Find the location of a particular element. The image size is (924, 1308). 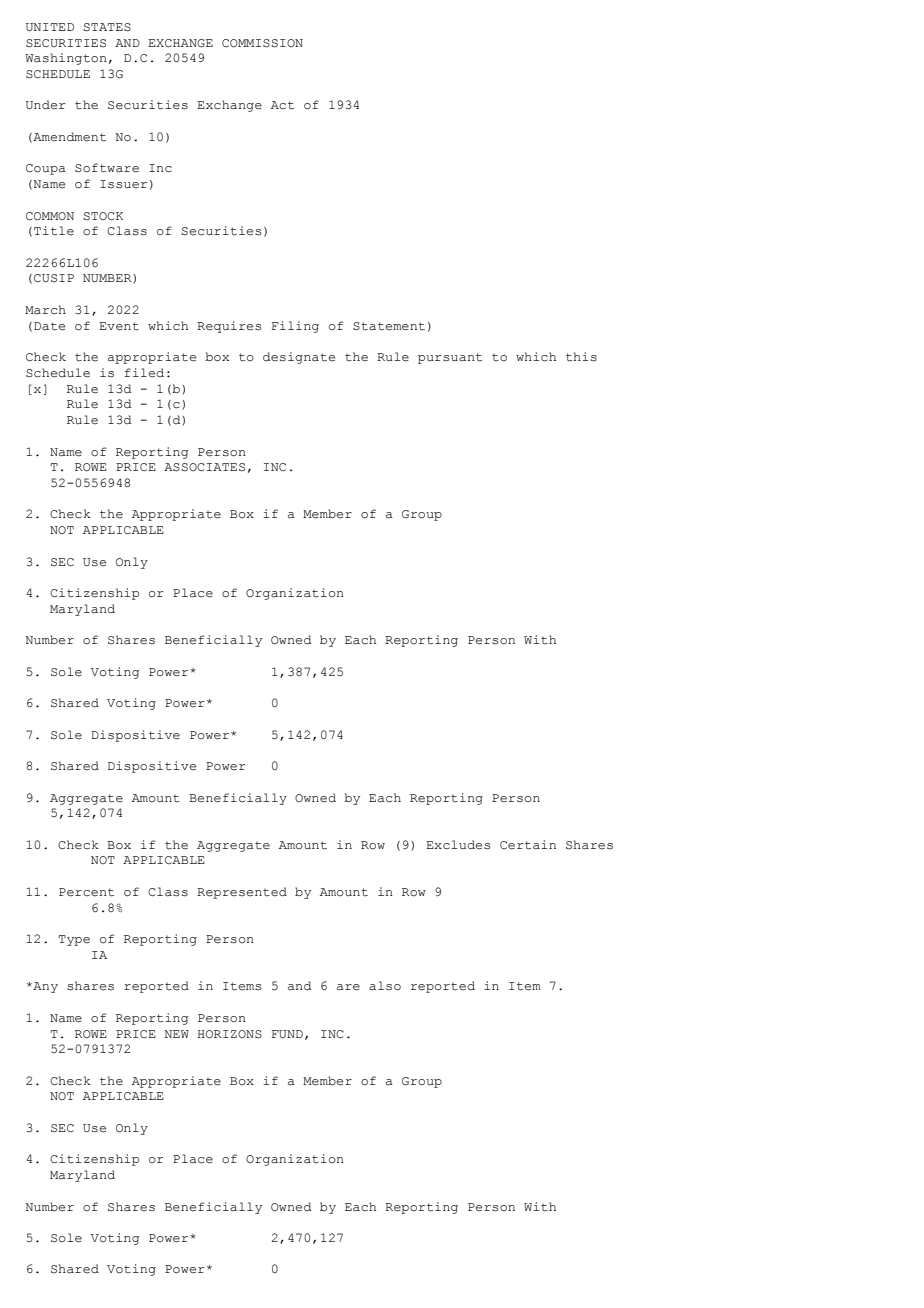

Percent is located at coordinates (86, 892).
